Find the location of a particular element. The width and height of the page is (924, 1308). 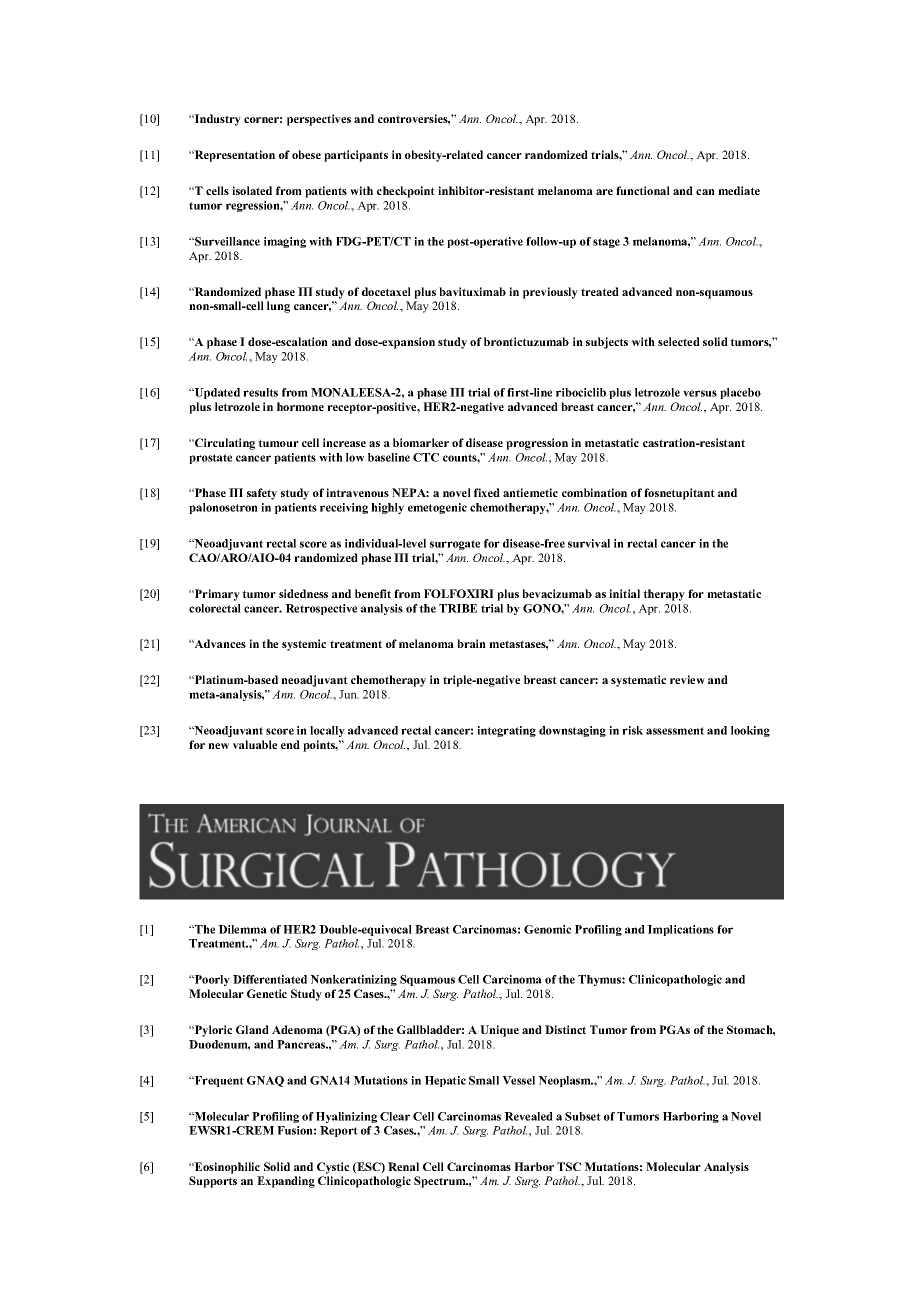

Implications is located at coordinates (680, 930).
